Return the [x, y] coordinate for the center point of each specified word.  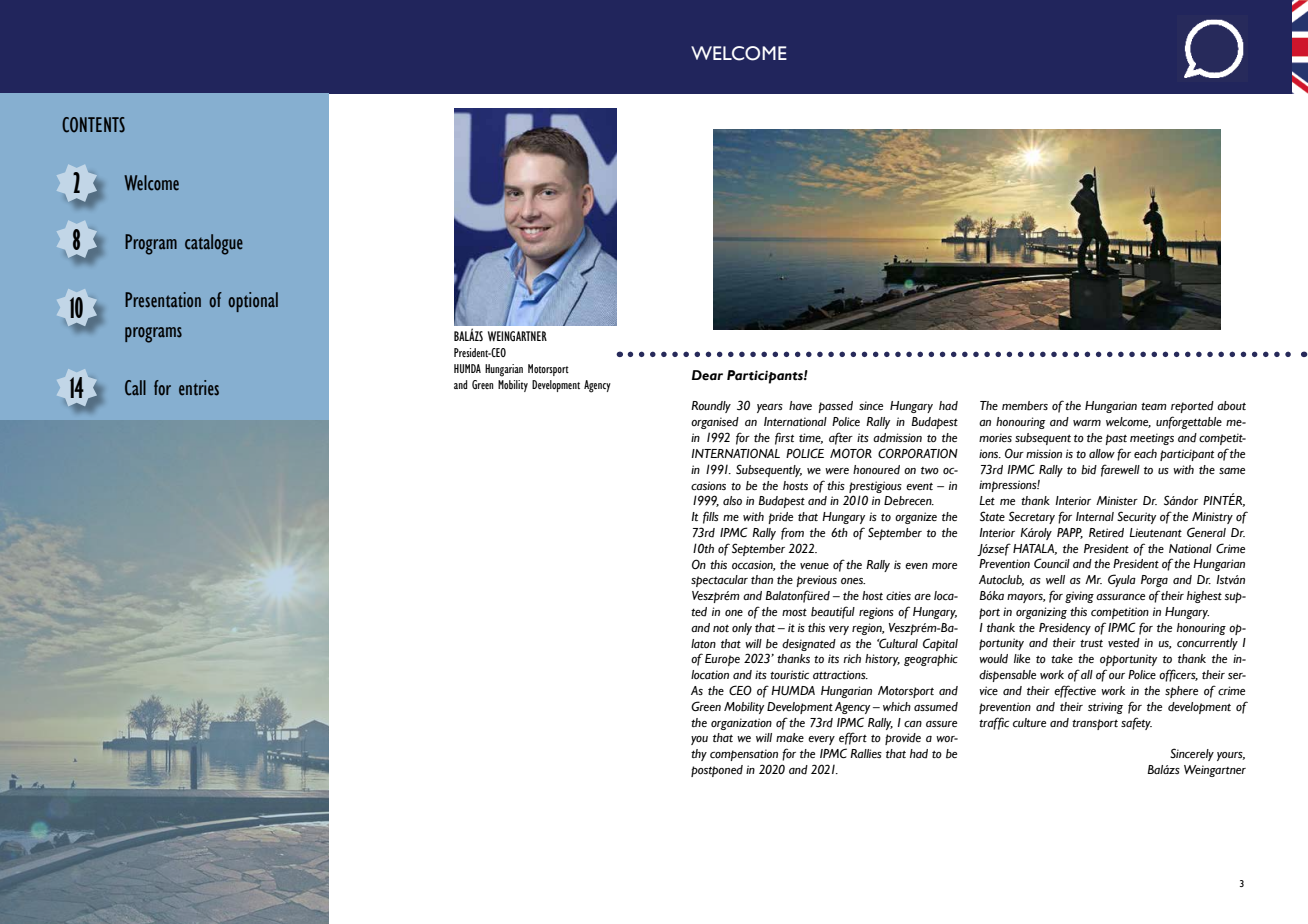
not [721, 628]
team [1154, 406]
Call [135, 388]
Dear [707, 375]
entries [199, 388]
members [1025, 406]
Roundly [711, 407]
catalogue [214, 244]
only [742, 629]
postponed [717, 771]
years [770, 408]
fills [711, 517]
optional [253, 302]
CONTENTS [93, 125]
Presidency [1065, 629]
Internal [1095, 516]
